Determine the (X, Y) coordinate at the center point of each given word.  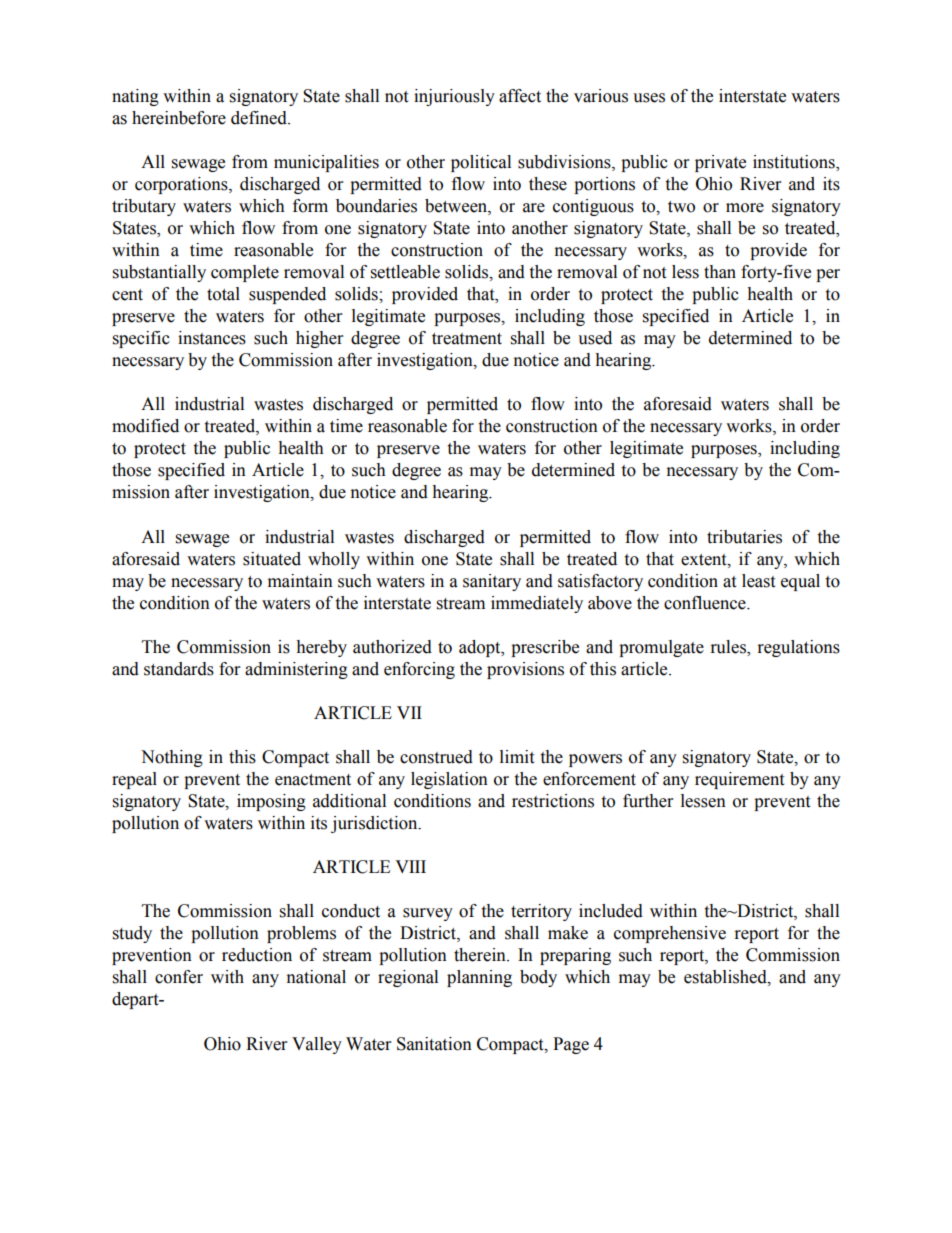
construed (436, 757)
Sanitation (434, 1044)
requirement (739, 780)
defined (260, 118)
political (481, 163)
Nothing (172, 758)
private (720, 163)
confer (179, 977)
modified (145, 426)
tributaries (744, 537)
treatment (467, 339)
